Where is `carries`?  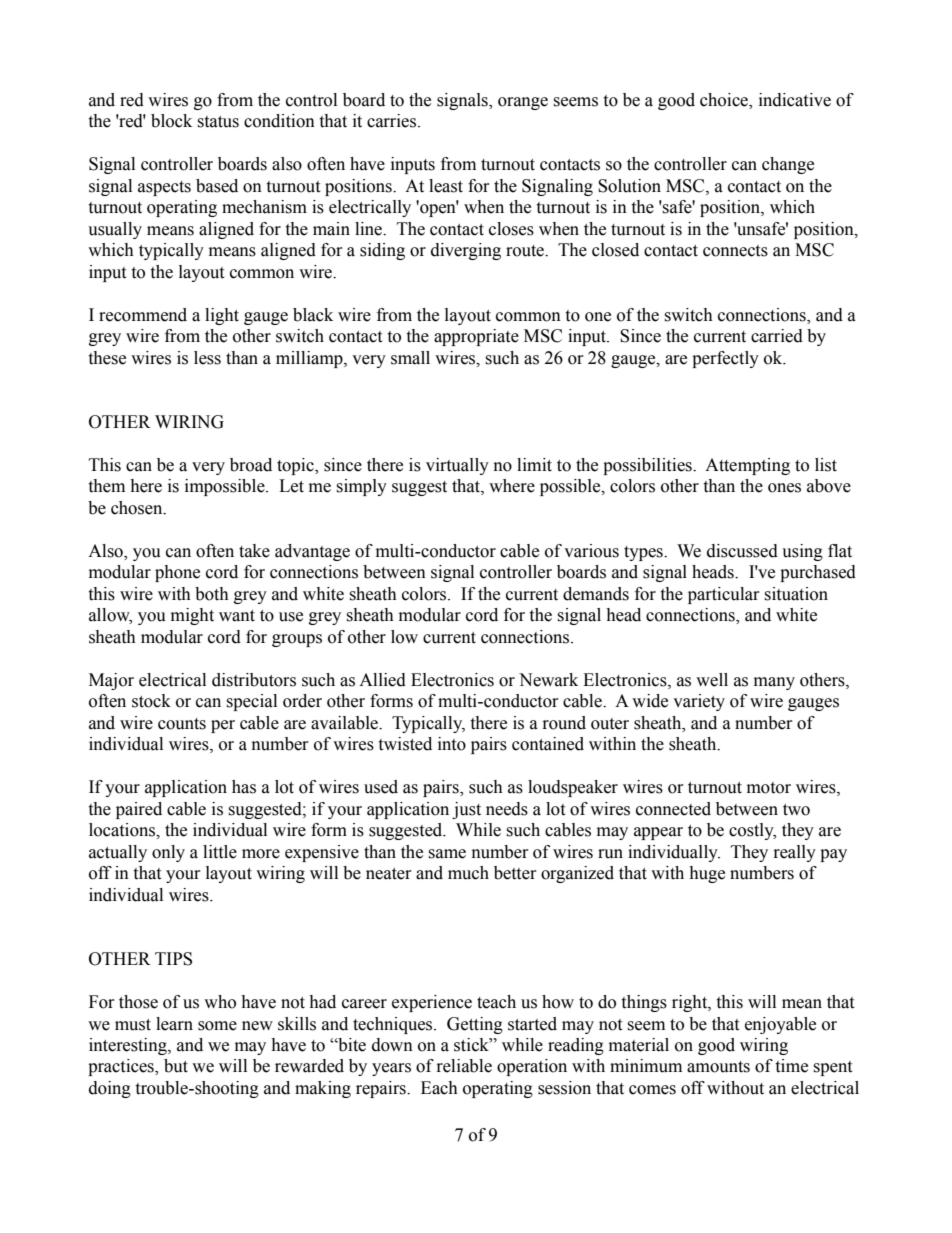
carries is located at coordinates (393, 121).
